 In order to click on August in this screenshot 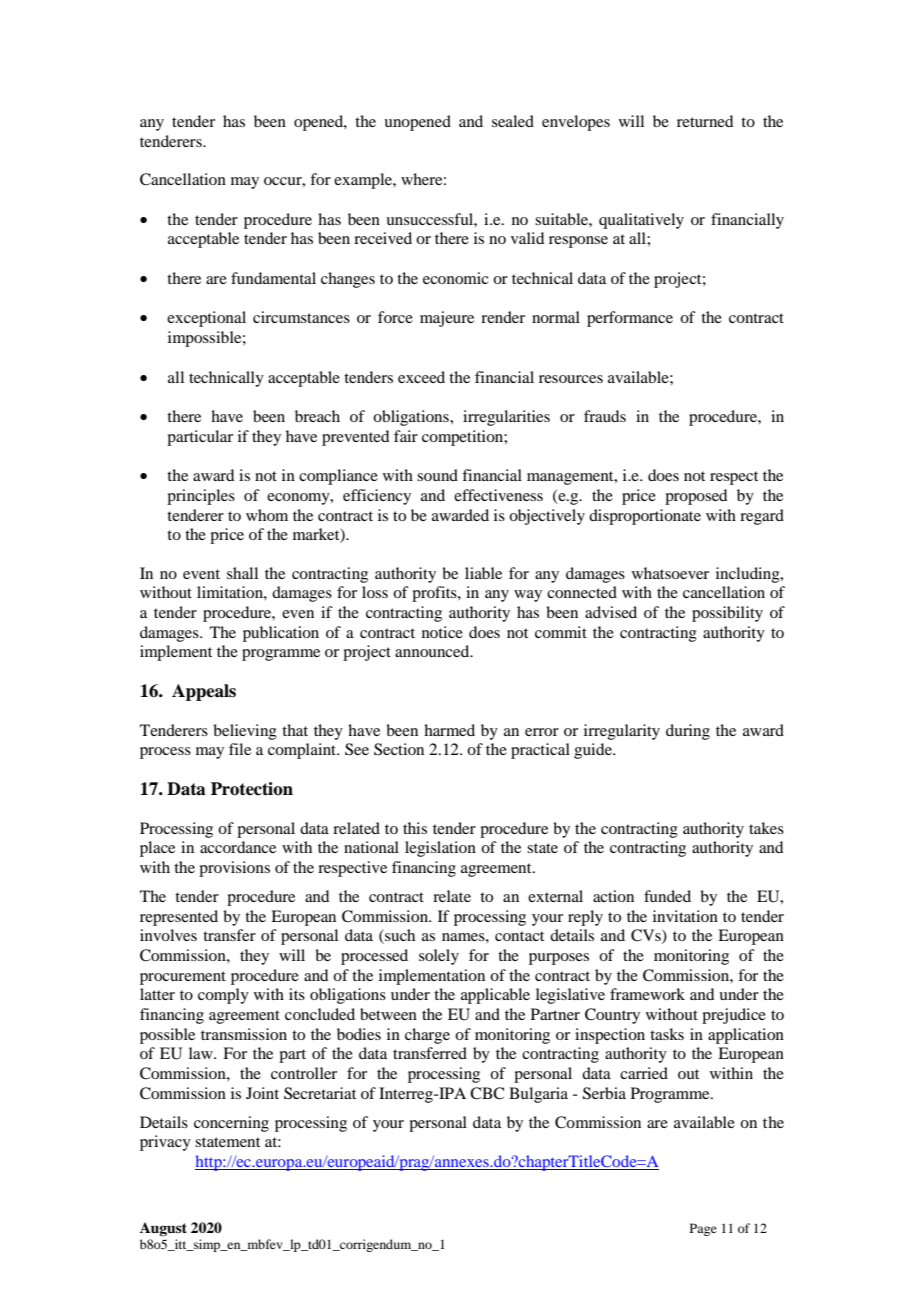, I will do `click(163, 1229)`.
